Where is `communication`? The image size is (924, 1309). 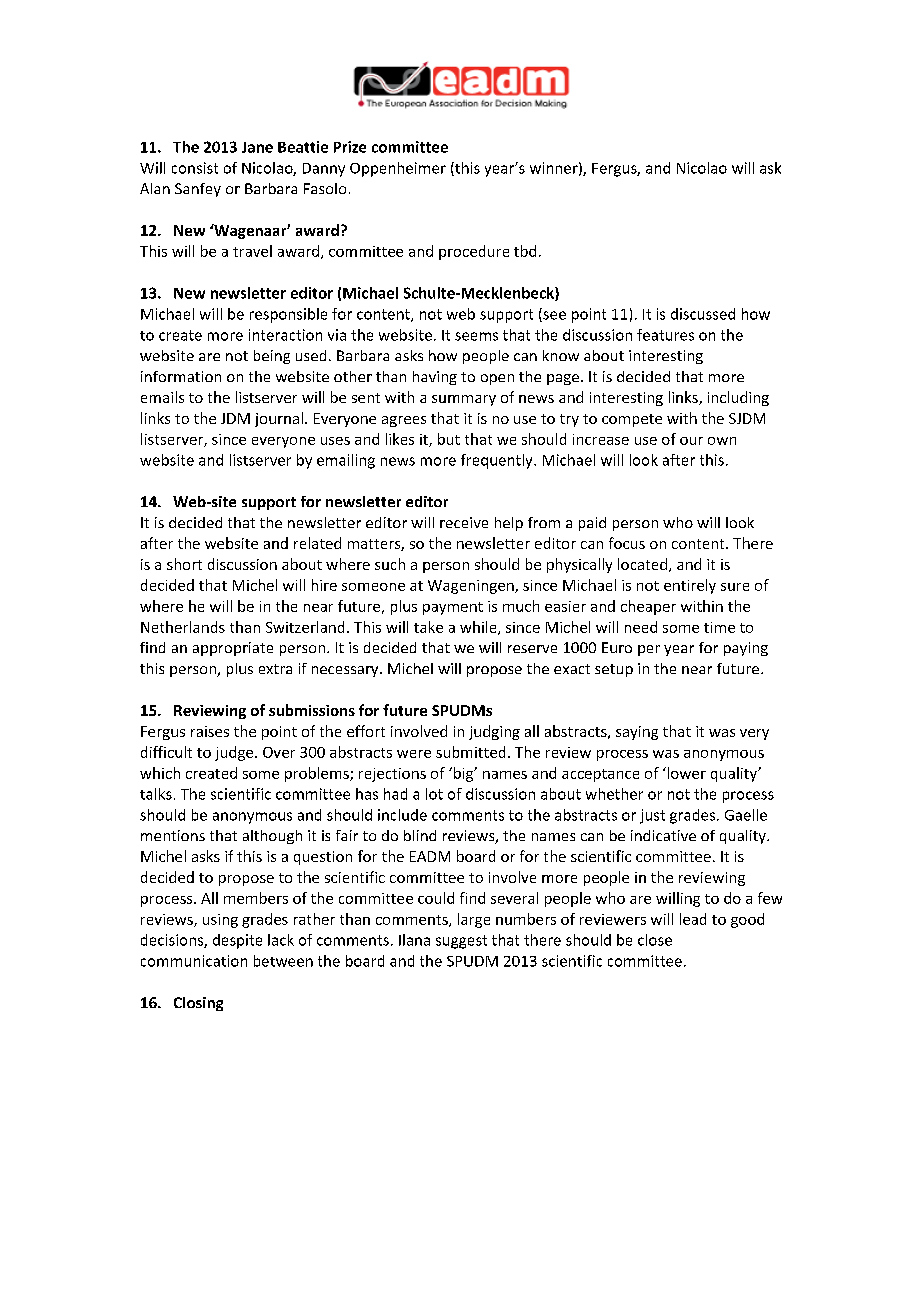
communication is located at coordinates (194, 961).
